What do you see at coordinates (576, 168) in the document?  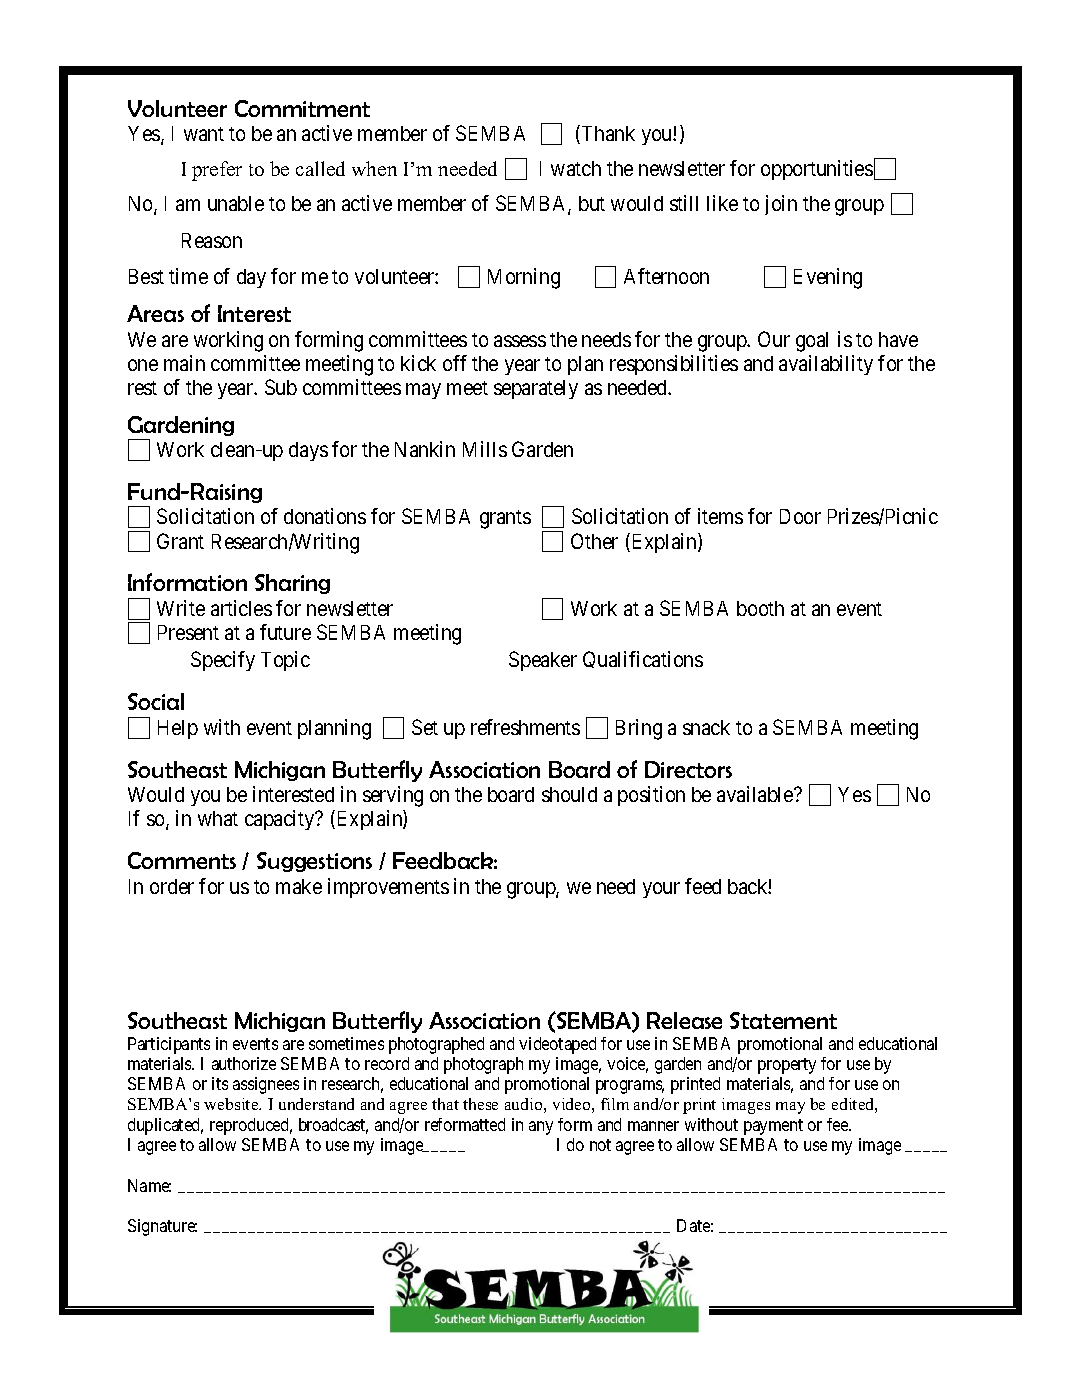 I see `watch` at bounding box center [576, 168].
